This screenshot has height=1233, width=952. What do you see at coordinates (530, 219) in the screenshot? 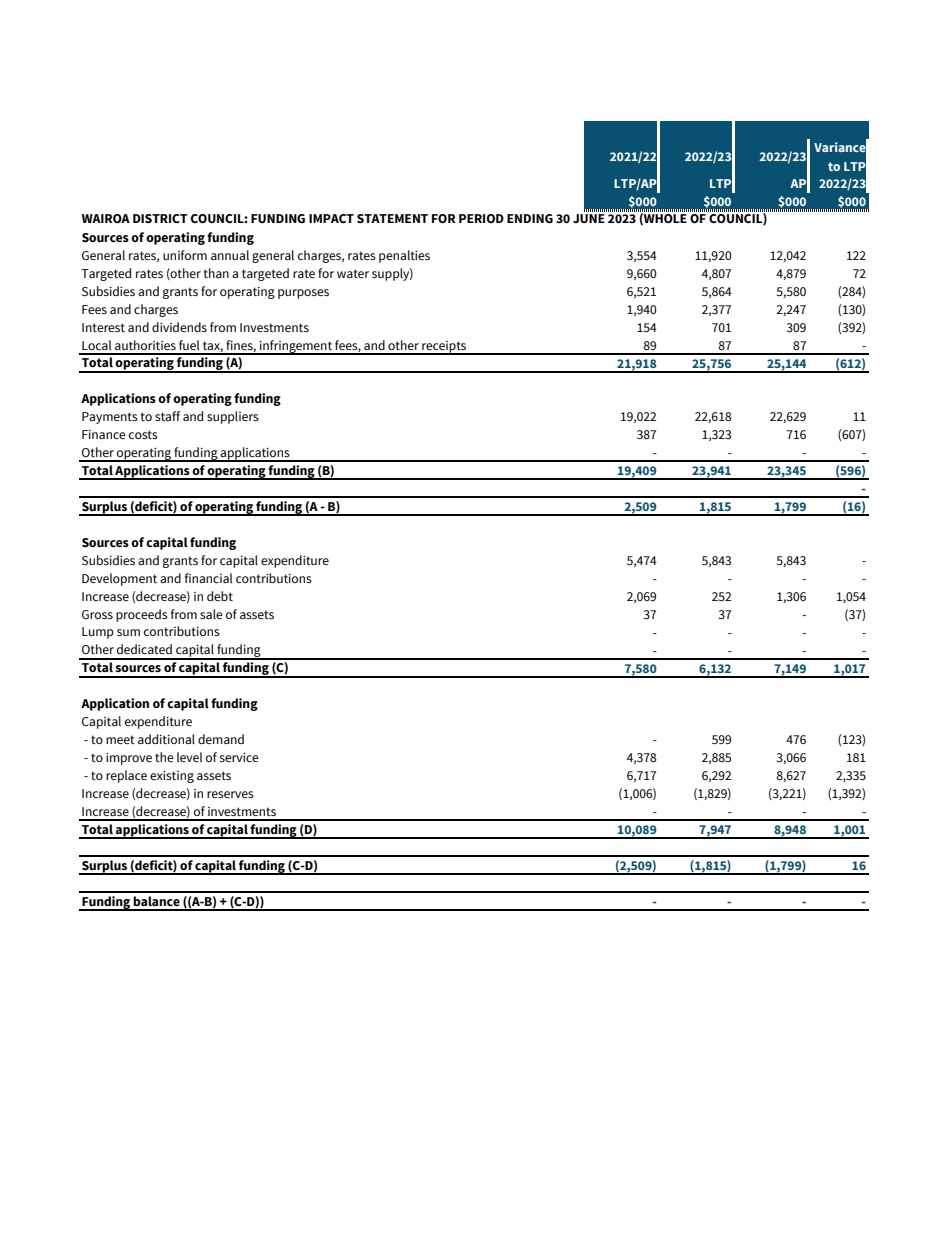
I see `ENDING` at bounding box center [530, 219].
